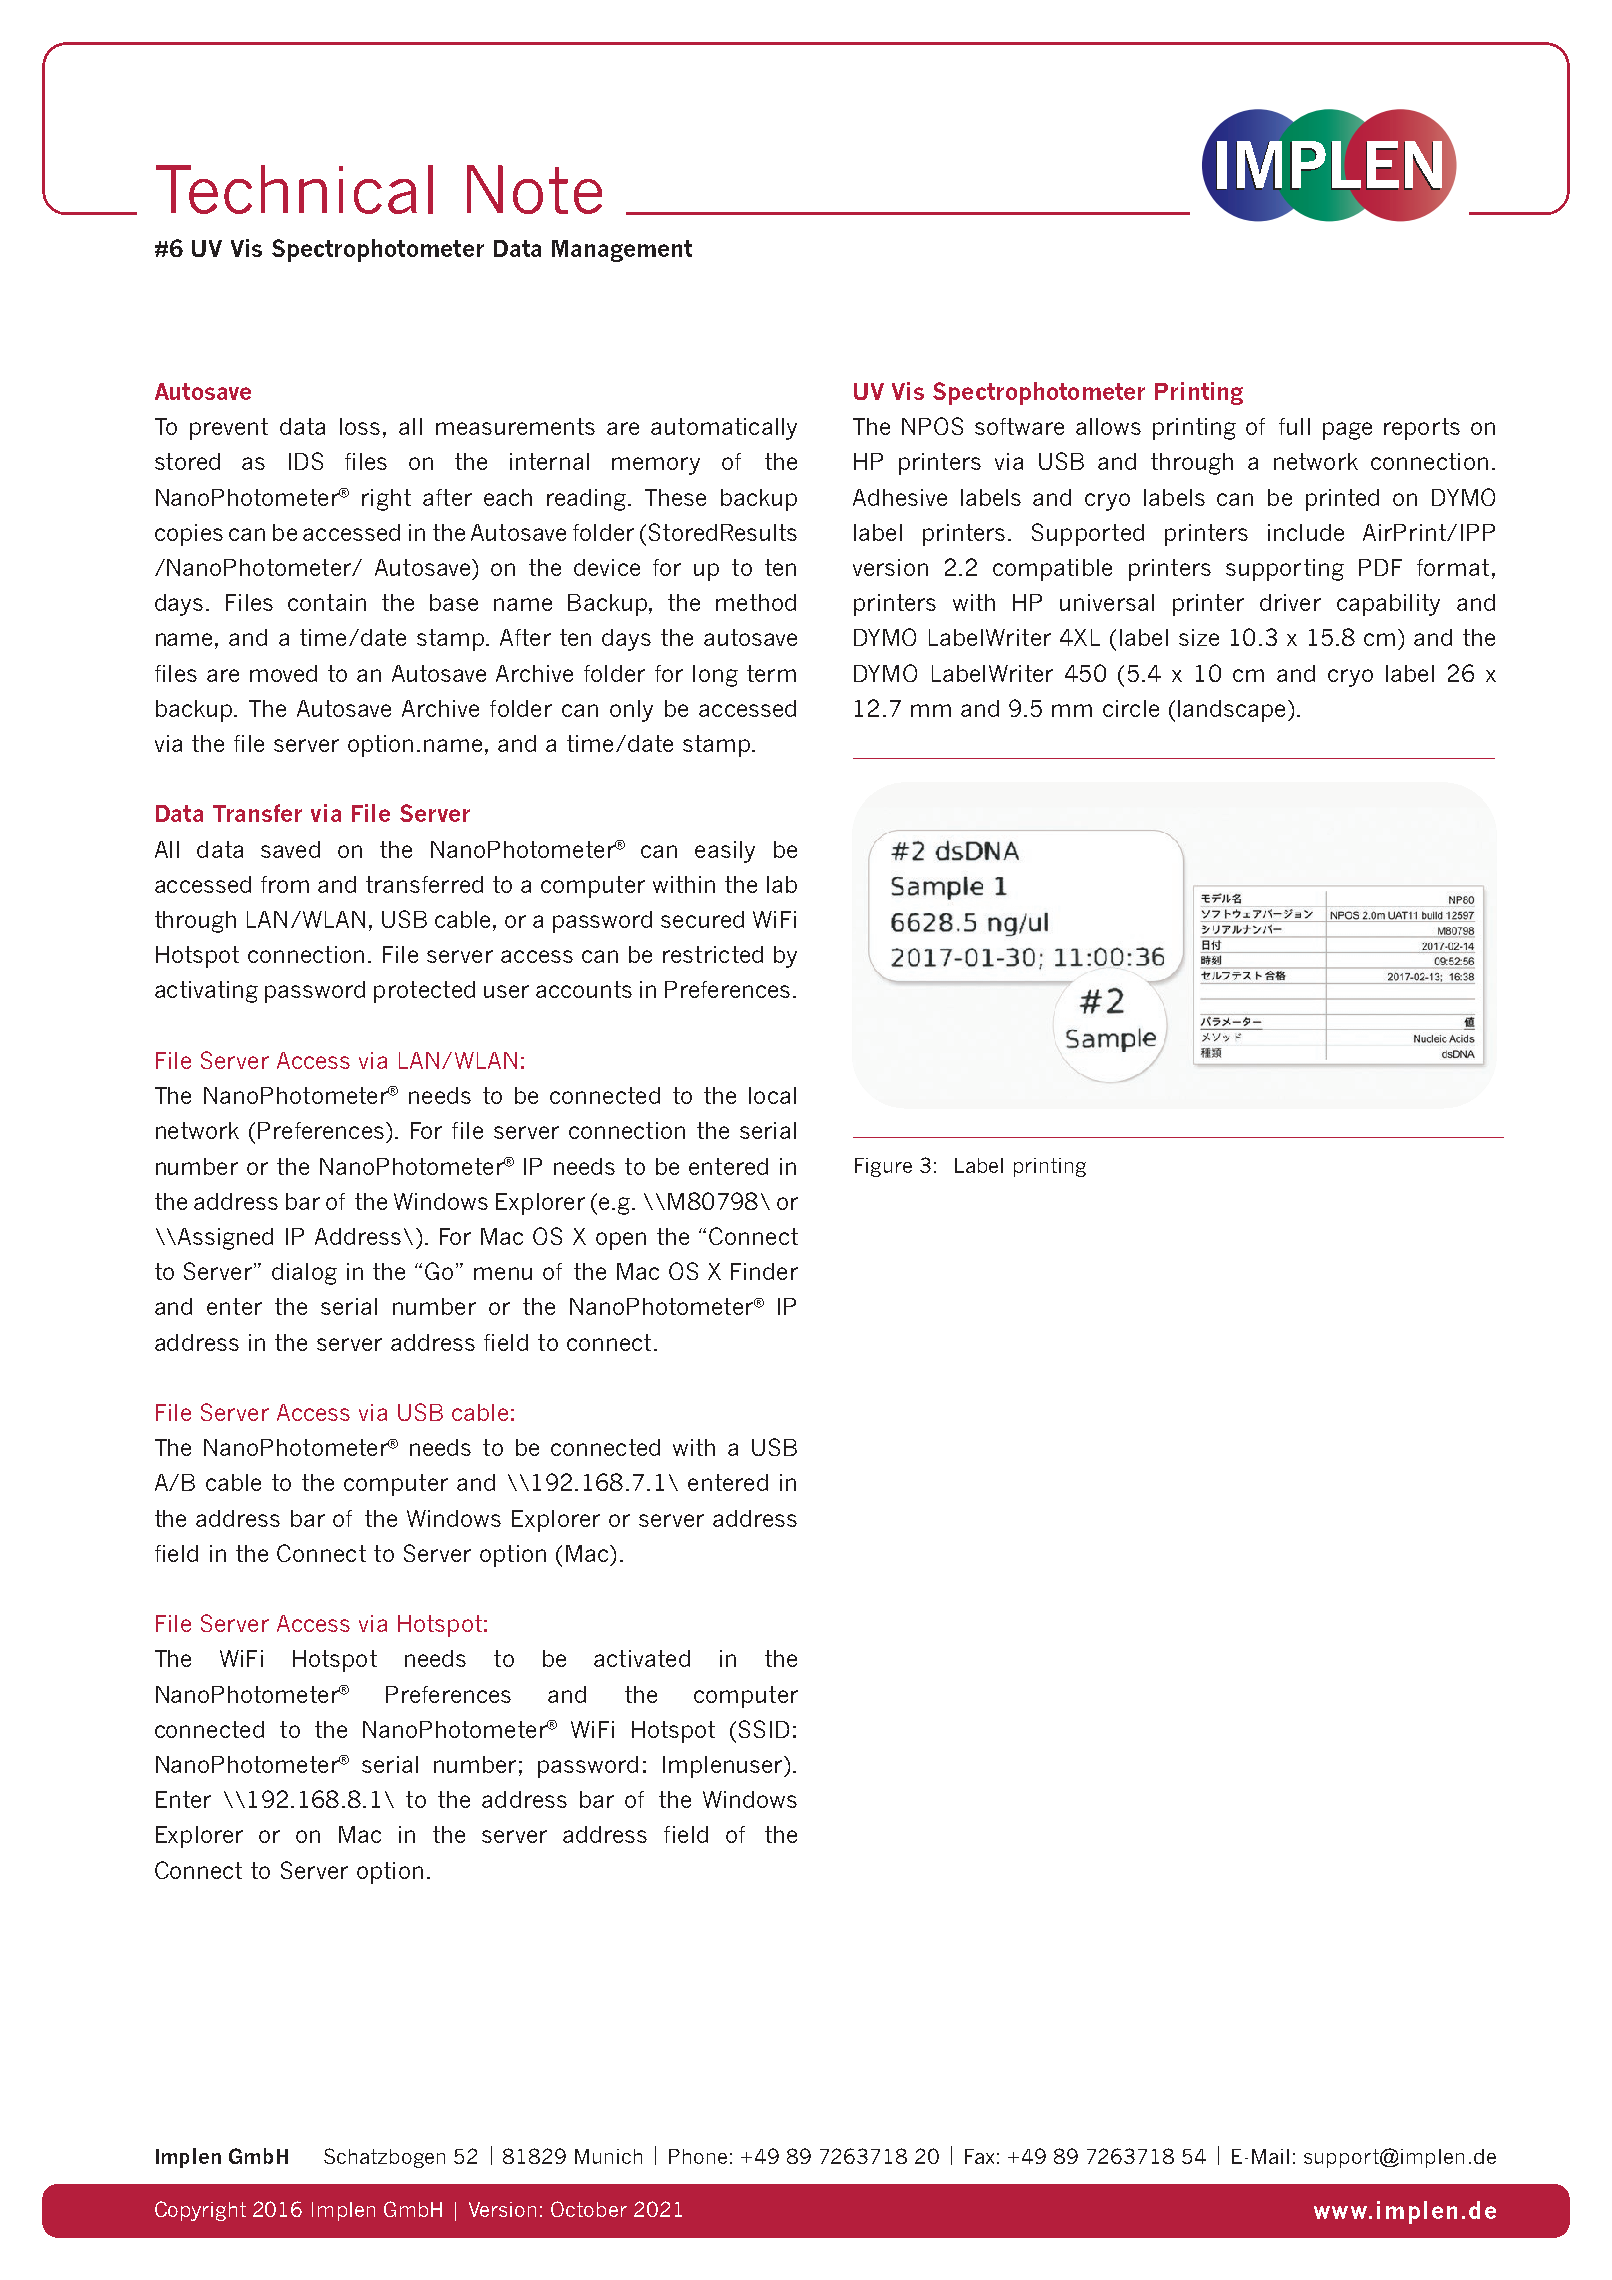  Describe the element at coordinates (622, 251) in the screenshot. I see `Management` at that location.
